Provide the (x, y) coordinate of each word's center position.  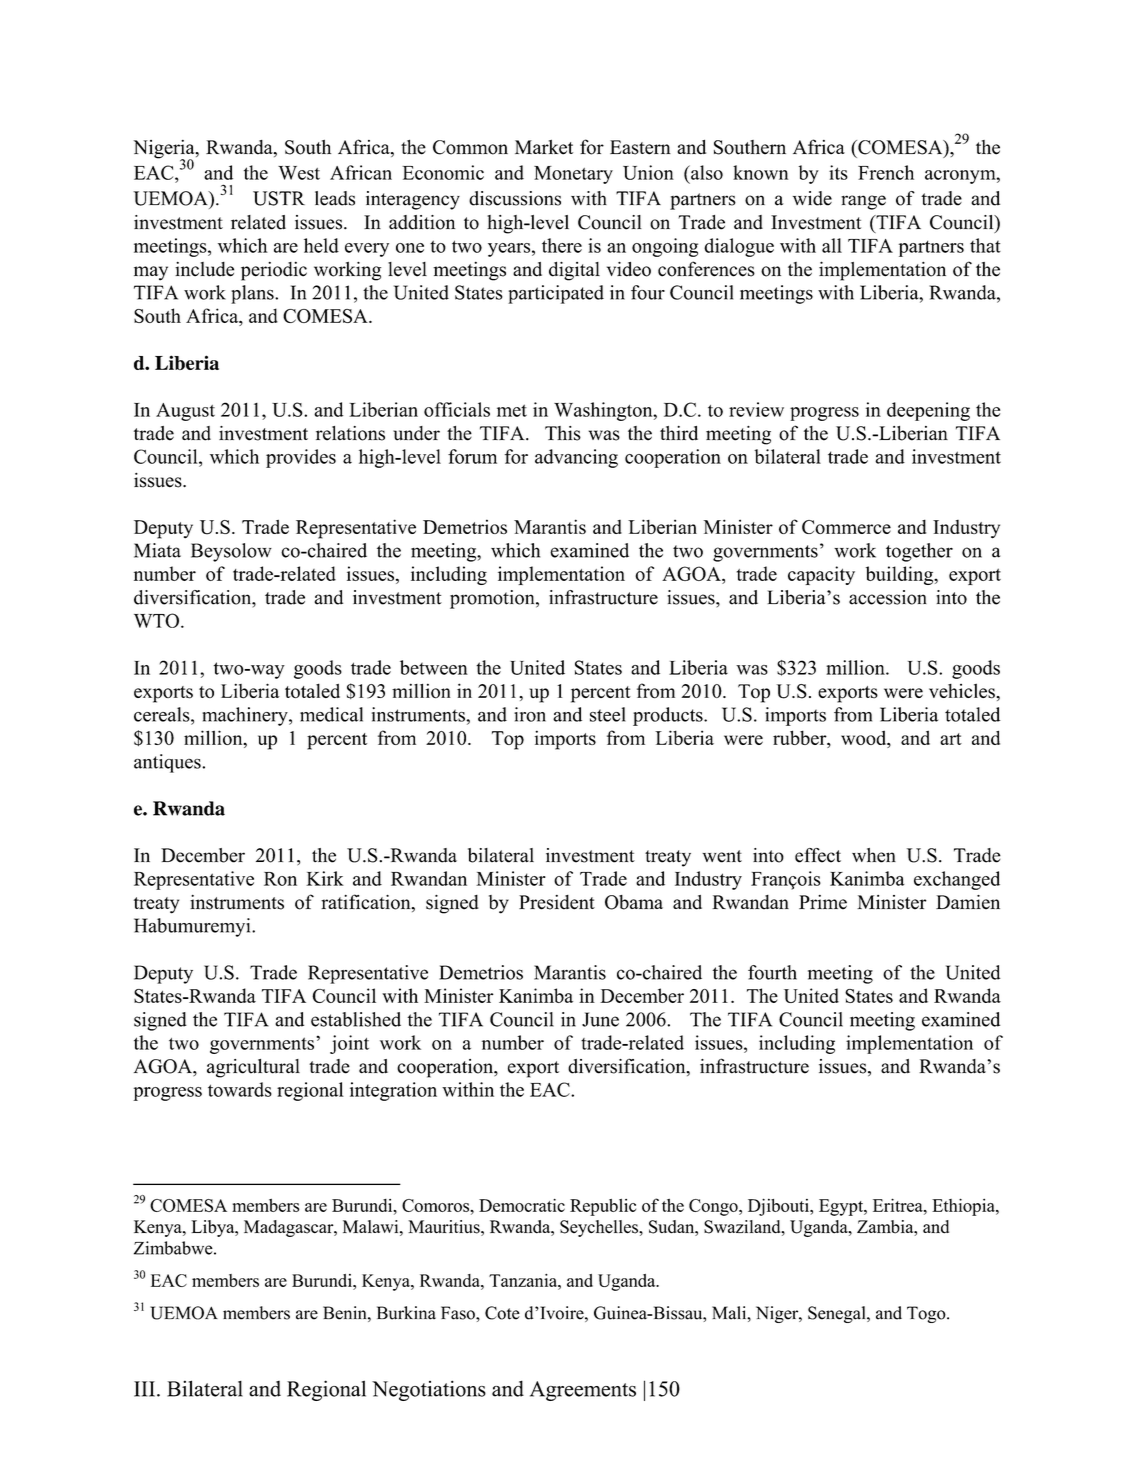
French (886, 172)
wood (865, 739)
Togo (927, 1314)
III (146, 1389)
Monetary (573, 175)
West (299, 173)
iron (530, 714)
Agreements (583, 1391)
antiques (168, 763)
